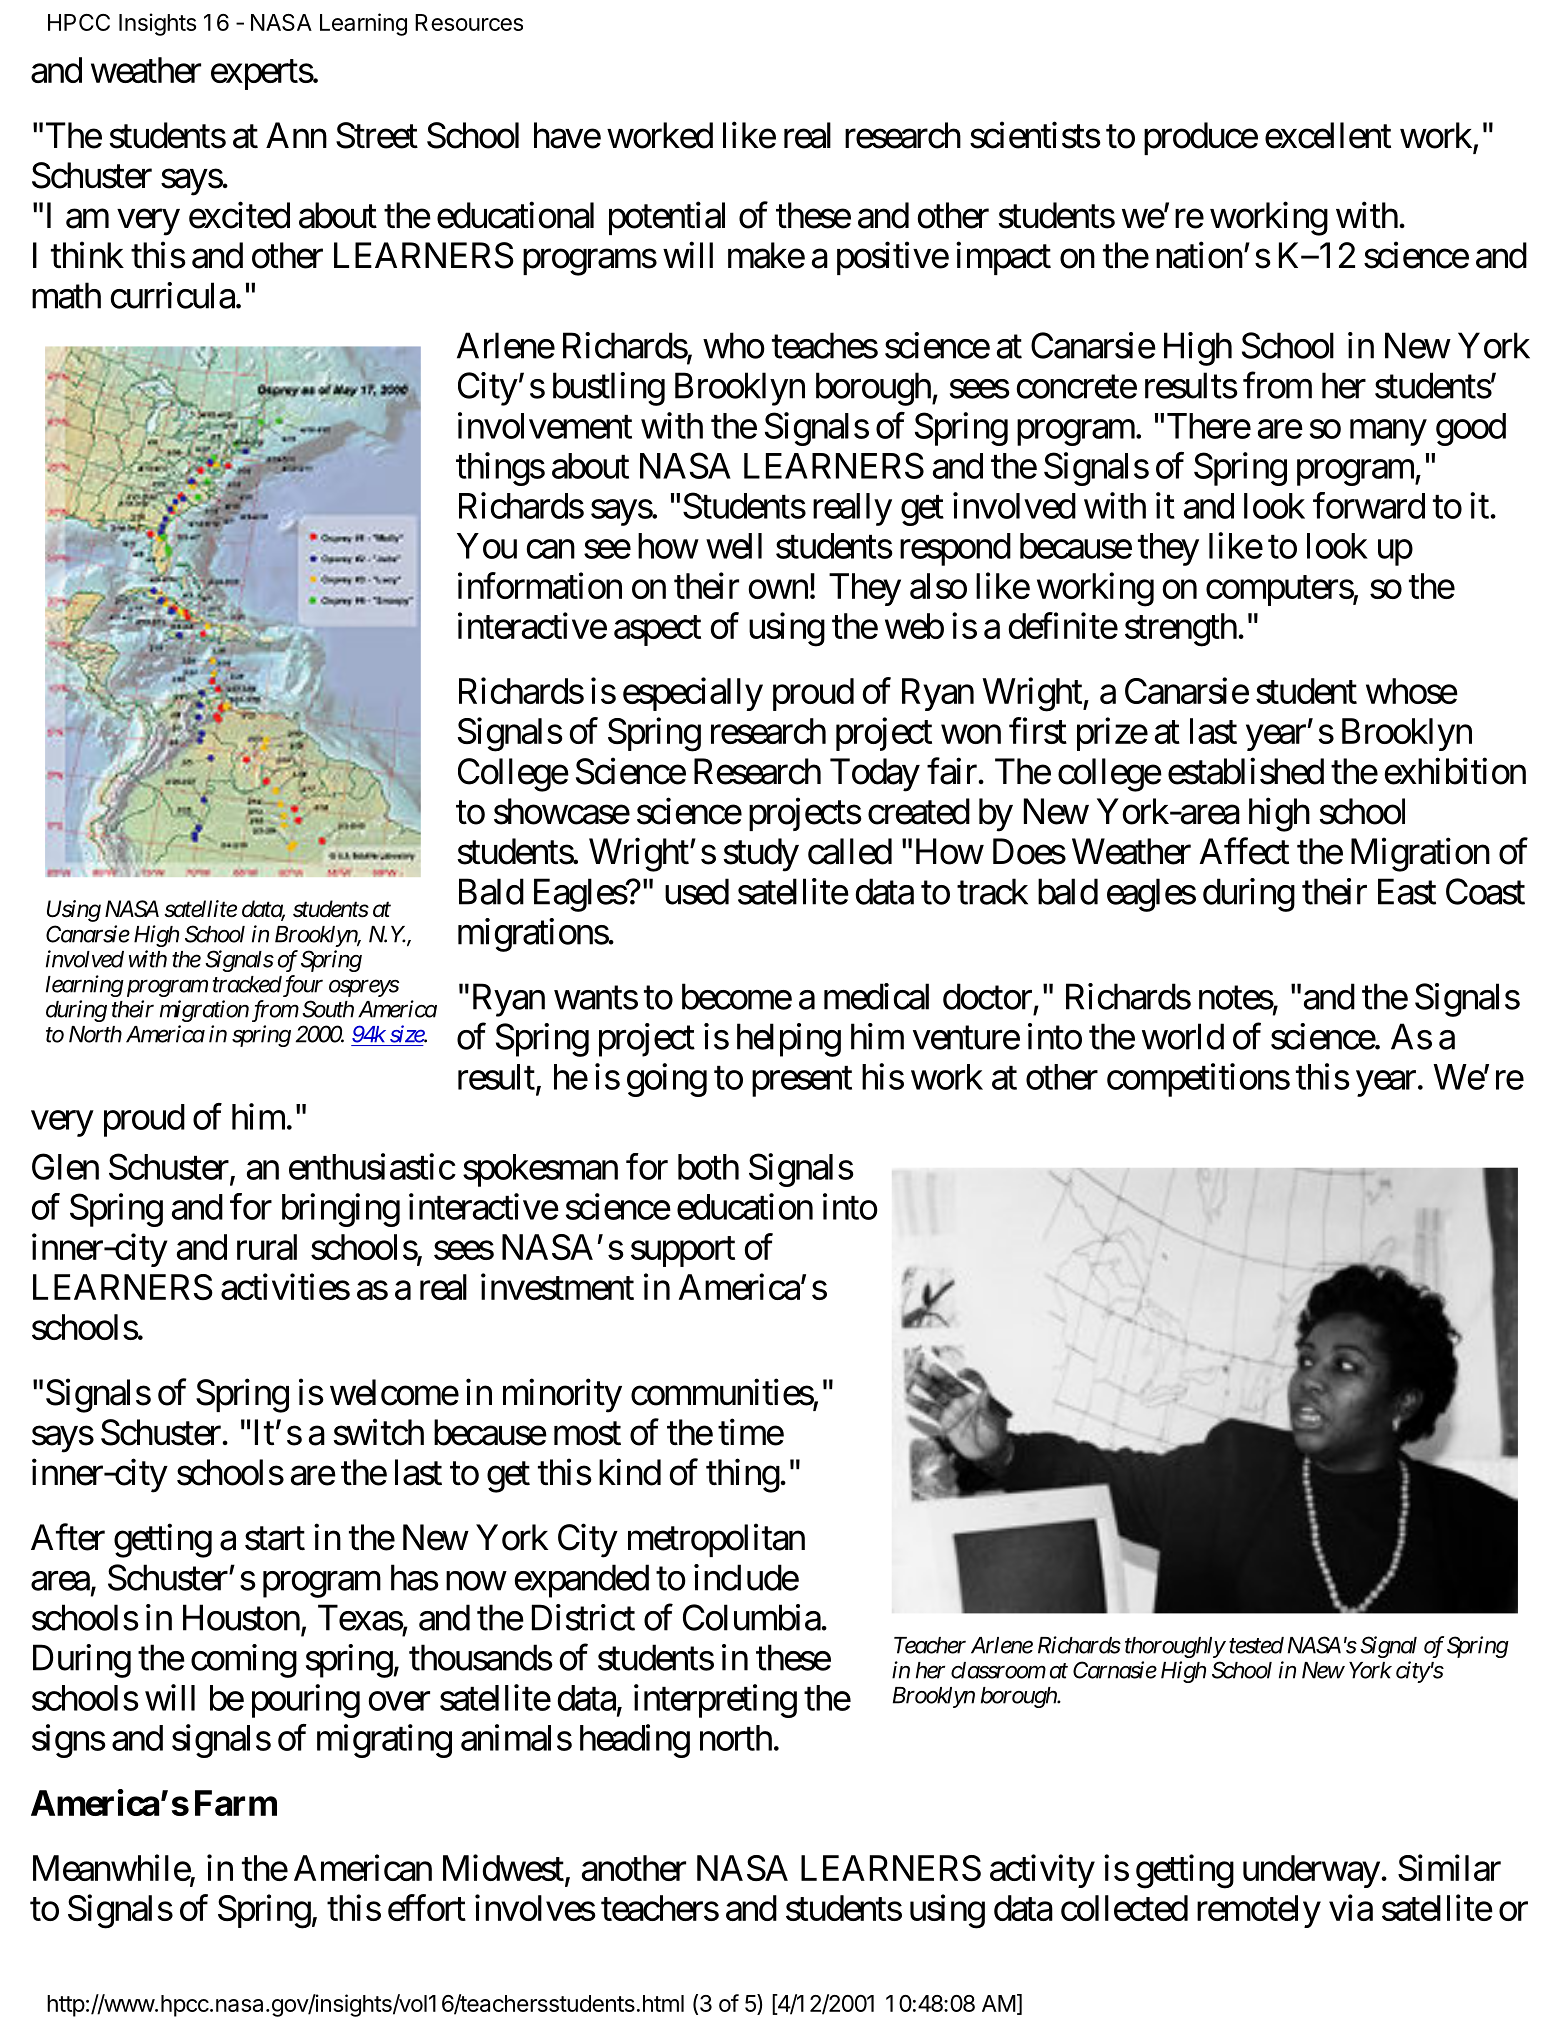  I want to click on start, so click(275, 1539).
